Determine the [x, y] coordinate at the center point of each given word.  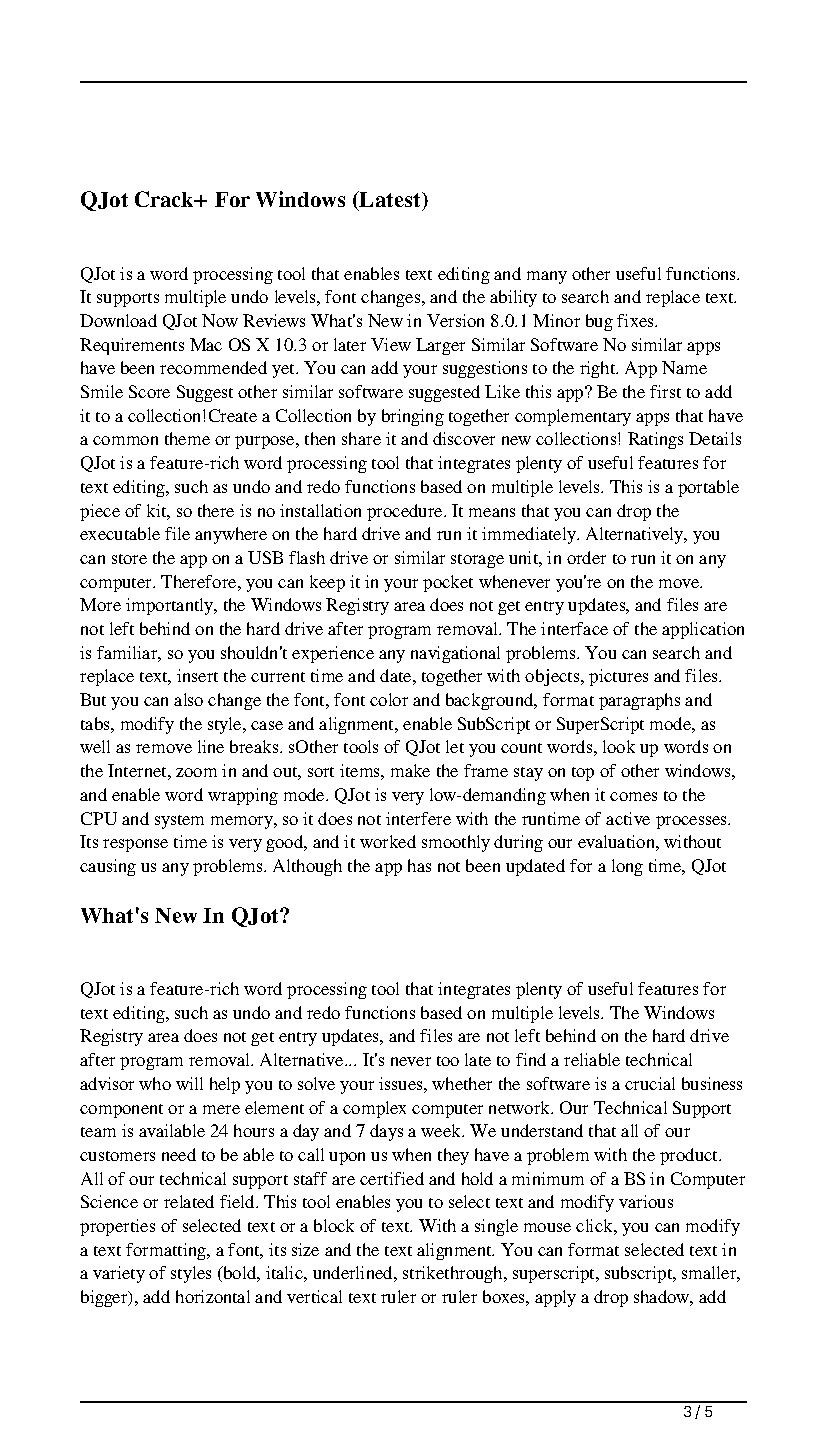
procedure [406, 512]
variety [119, 1274]
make [410, 770]
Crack [165, 199]
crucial [650, 1083]
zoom [196, 772]
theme [187, 438]
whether [462, 1083]
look [619, 746]
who [155, 1083]
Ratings [655, 440]
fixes [636, 320]
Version [455, 320]
